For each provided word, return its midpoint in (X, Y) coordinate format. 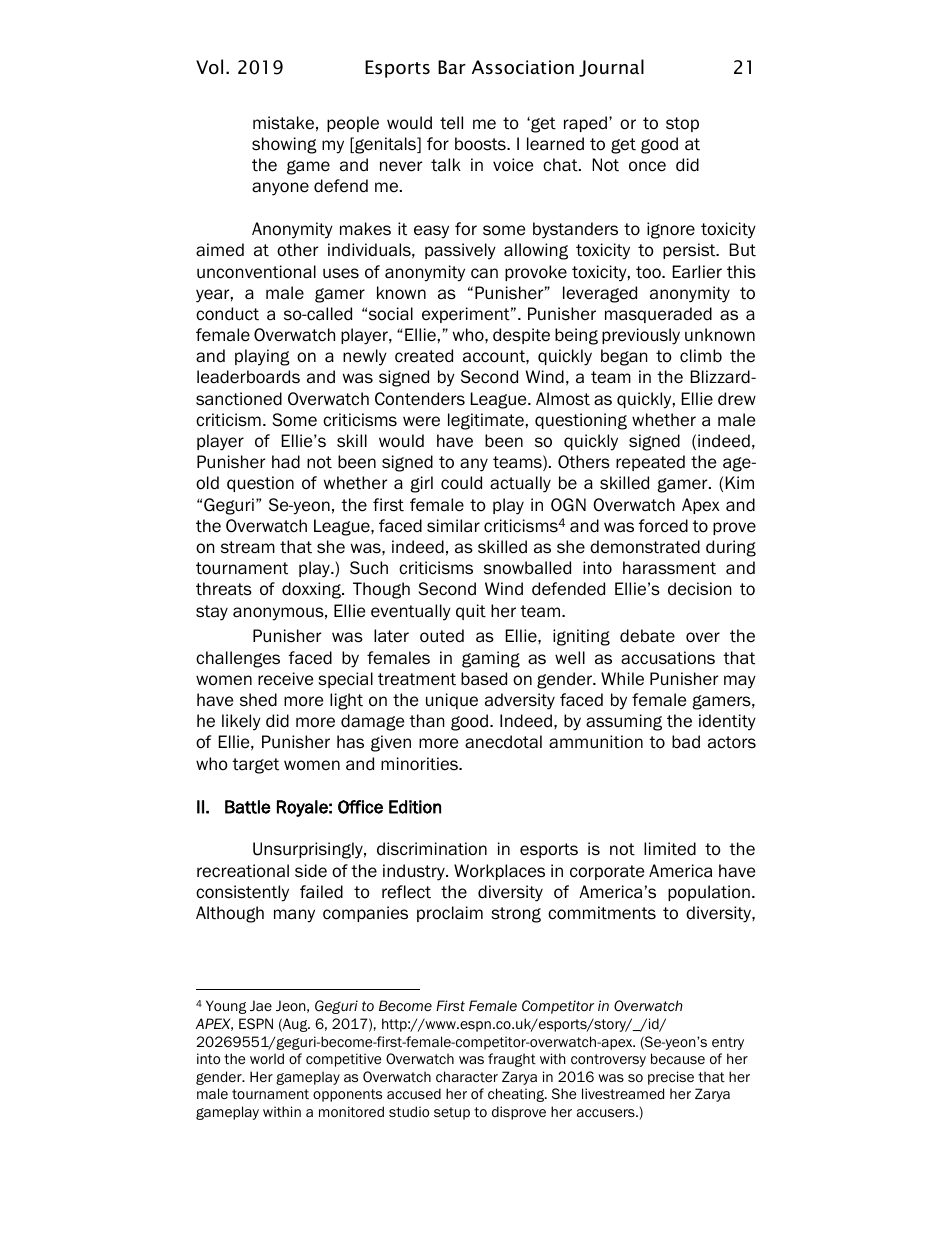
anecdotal (503, 742)
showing (284, 145)
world (267, 1058)
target (255, 766)
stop (682, 124)
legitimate (486, 421)
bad (686, 742)
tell (451, 123)
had (286, 462)
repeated (650, 463)
